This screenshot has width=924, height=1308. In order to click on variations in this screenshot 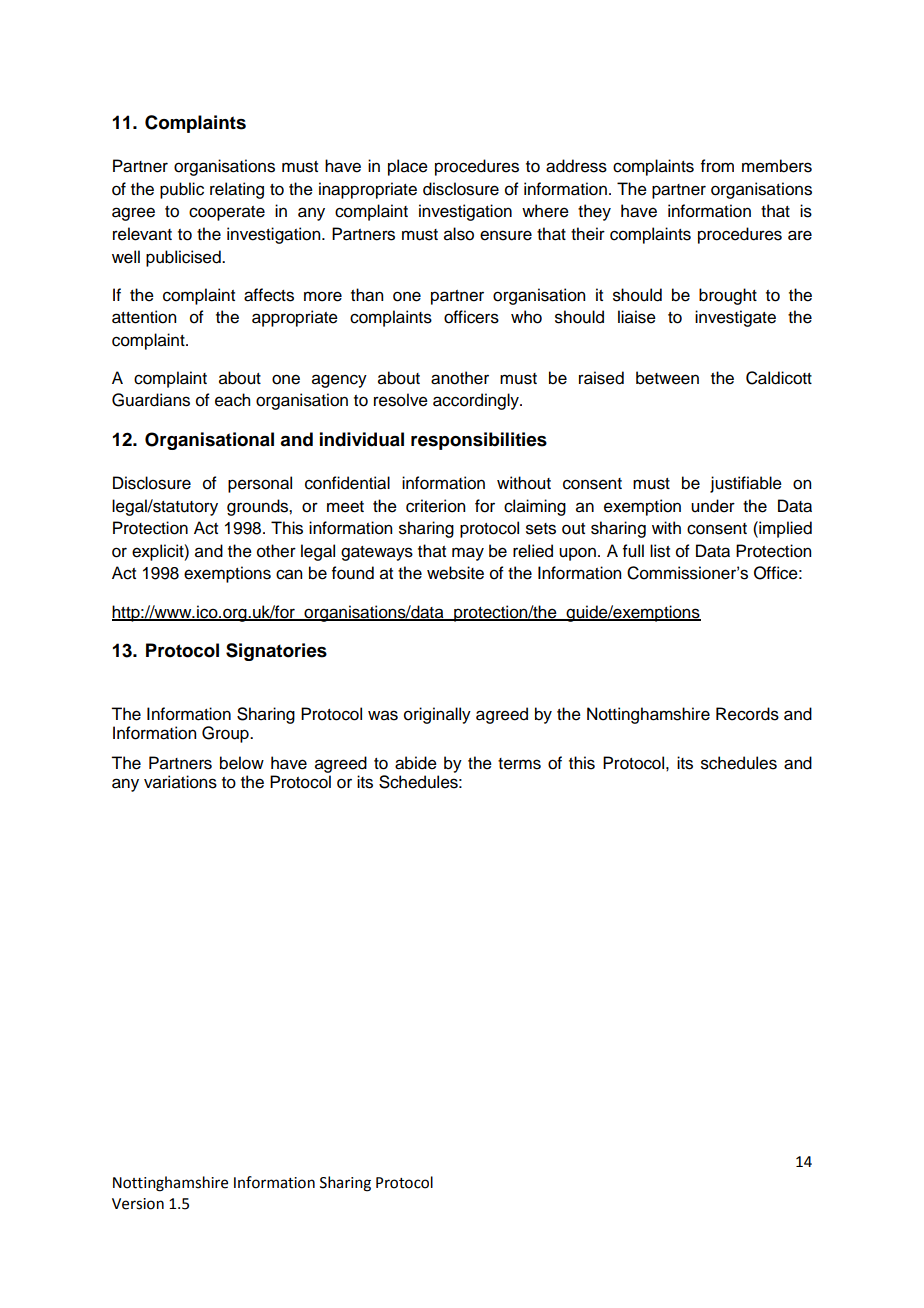, I will do `click(180, 782)`.
